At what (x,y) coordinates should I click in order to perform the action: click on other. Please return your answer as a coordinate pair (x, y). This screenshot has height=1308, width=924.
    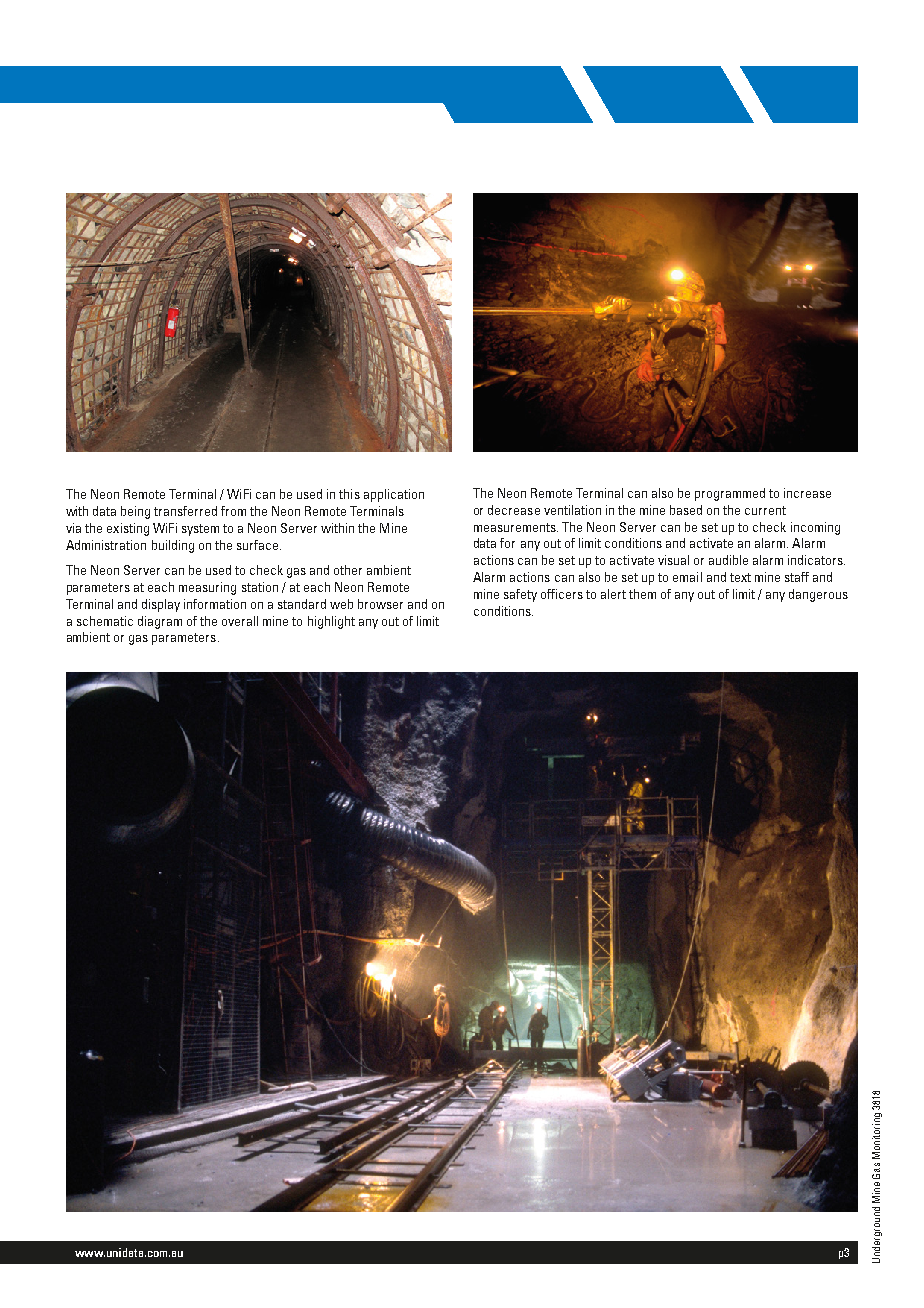
    Looking at the image, I should click on (348, 570).
